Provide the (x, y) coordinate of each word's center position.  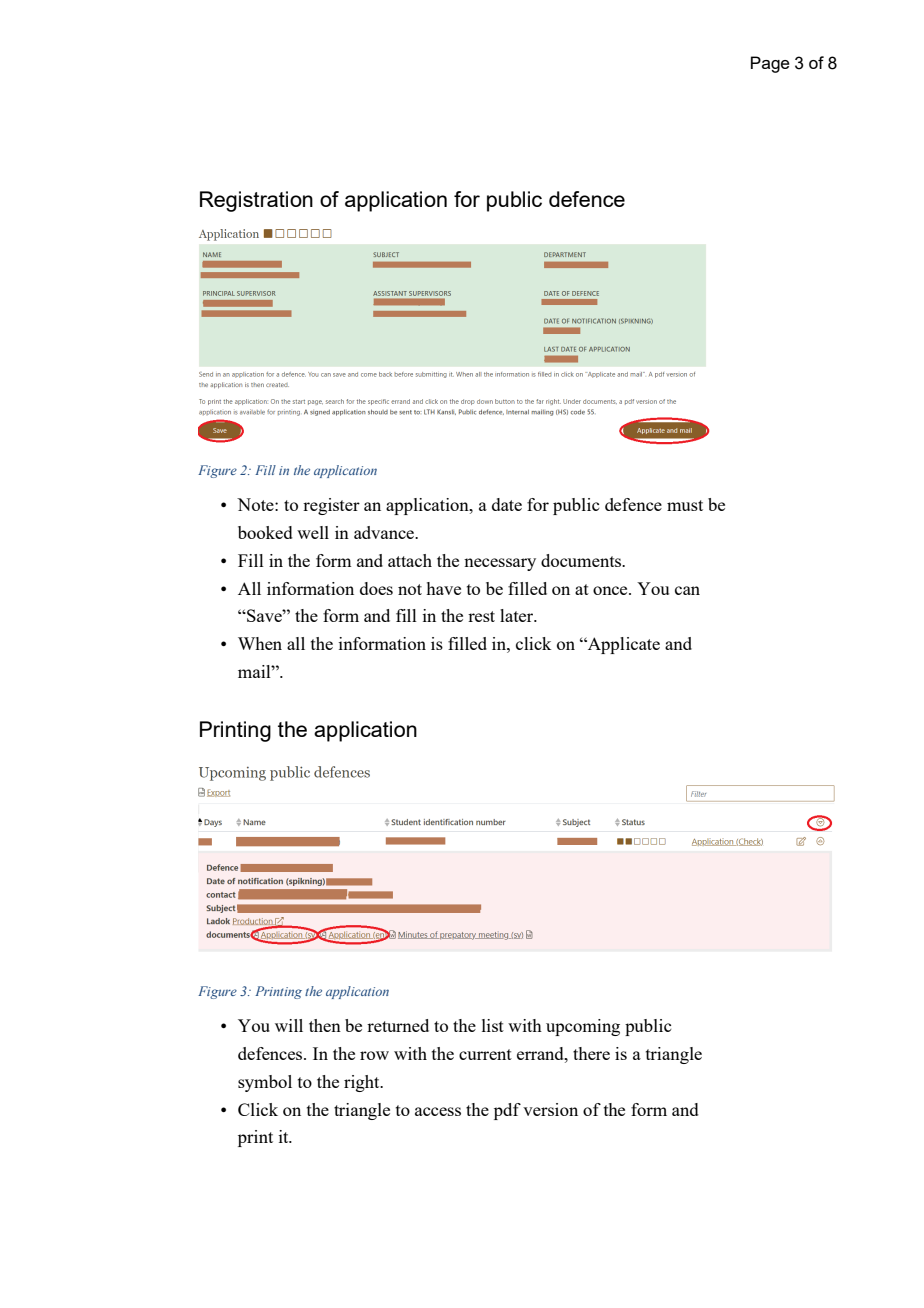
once (611, 590)
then (325, 1025)
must (685, 505)
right (363, 1083)
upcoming (583, 1027)
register (331, 506)
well (313, 532)
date (507, 504)
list (493, 1025)
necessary (500, 564)
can (687, 590)
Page (770, 64)
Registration (256, 201)
